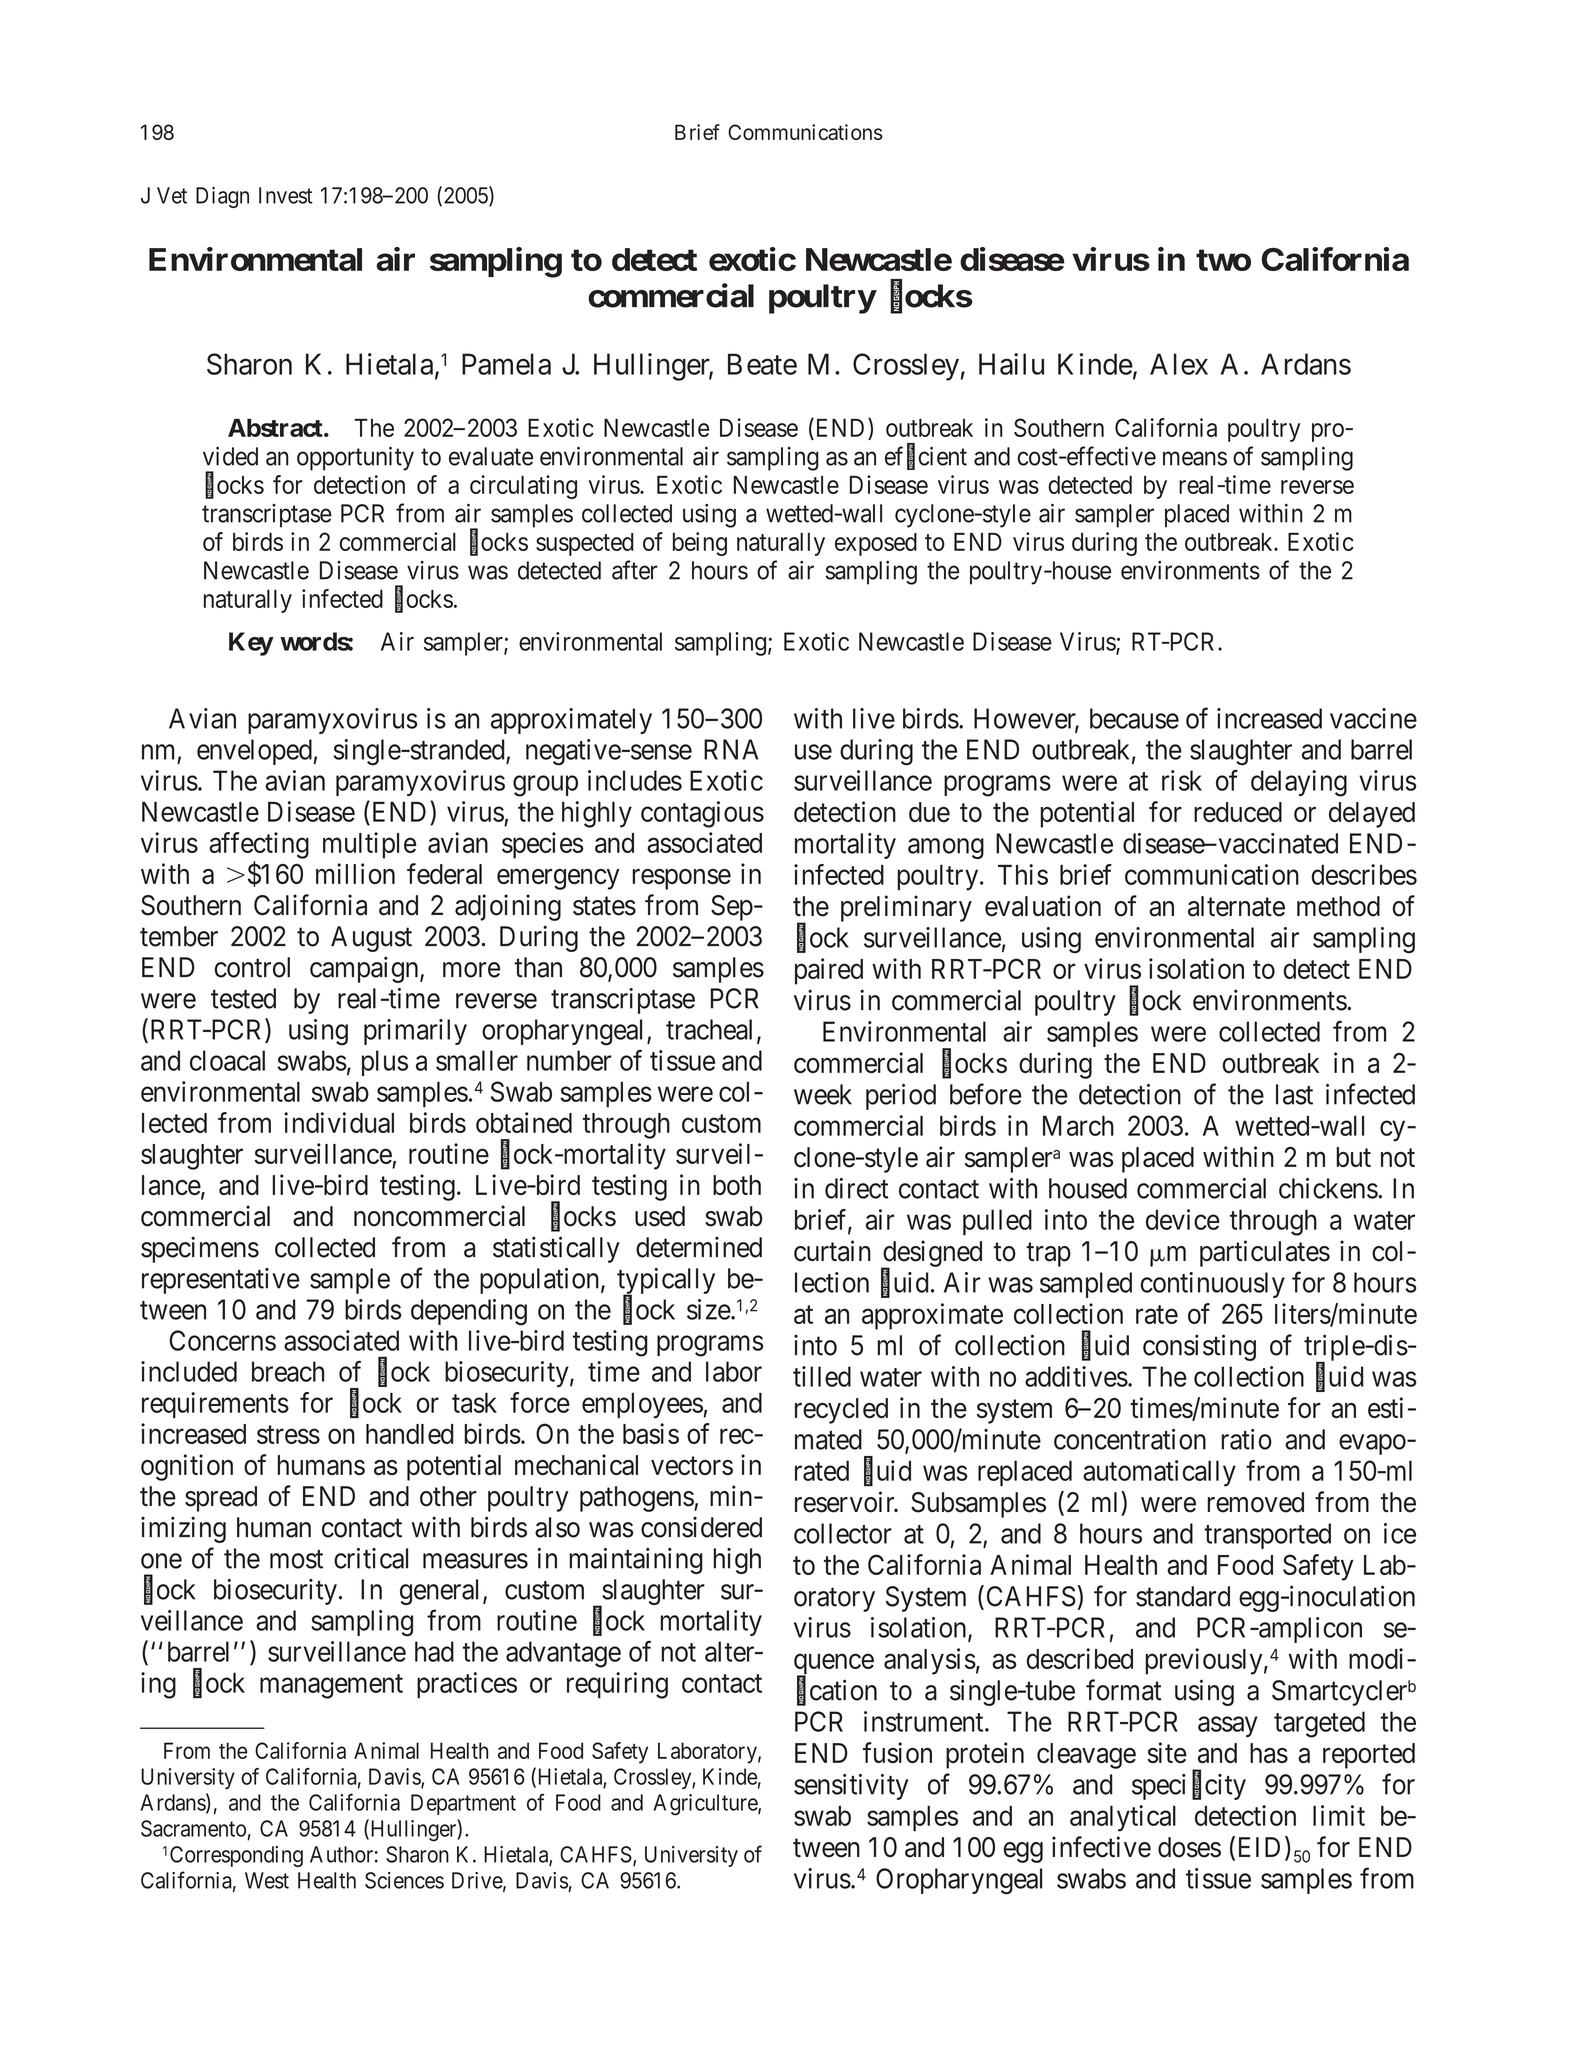 The image size is (1586, 2053). What do you see at coordinates (1179, 364) in the screenshot?
I see `Alex` at bounding box center [1179, 364].
